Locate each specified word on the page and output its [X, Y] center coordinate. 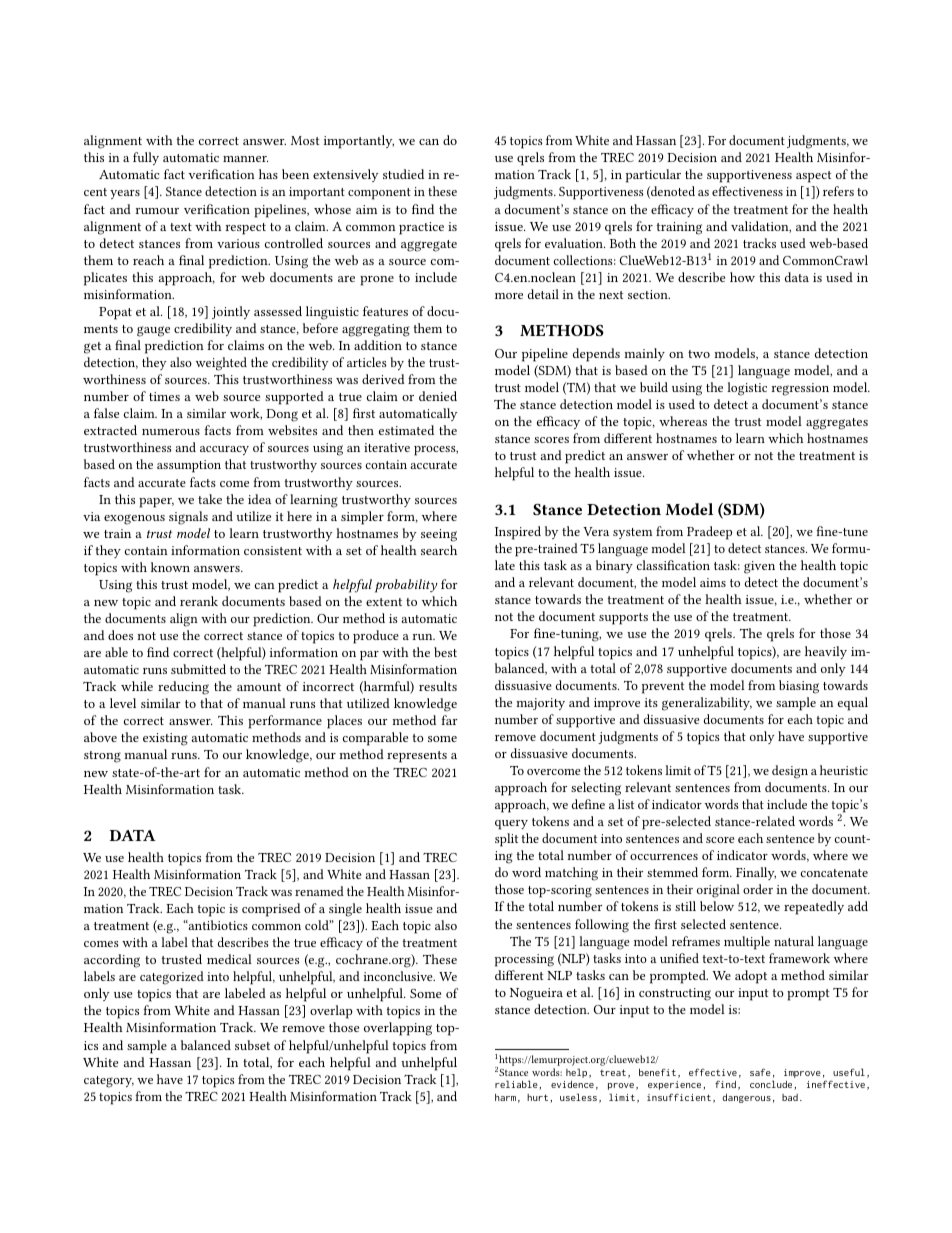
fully [146, 158]
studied [403, 174]
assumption [189, 466]
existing [165, 739]
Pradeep [709, 533]
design [790, 772]
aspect [813, 177]
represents [417, 757]
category [109, 1082]
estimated [406, 430]
